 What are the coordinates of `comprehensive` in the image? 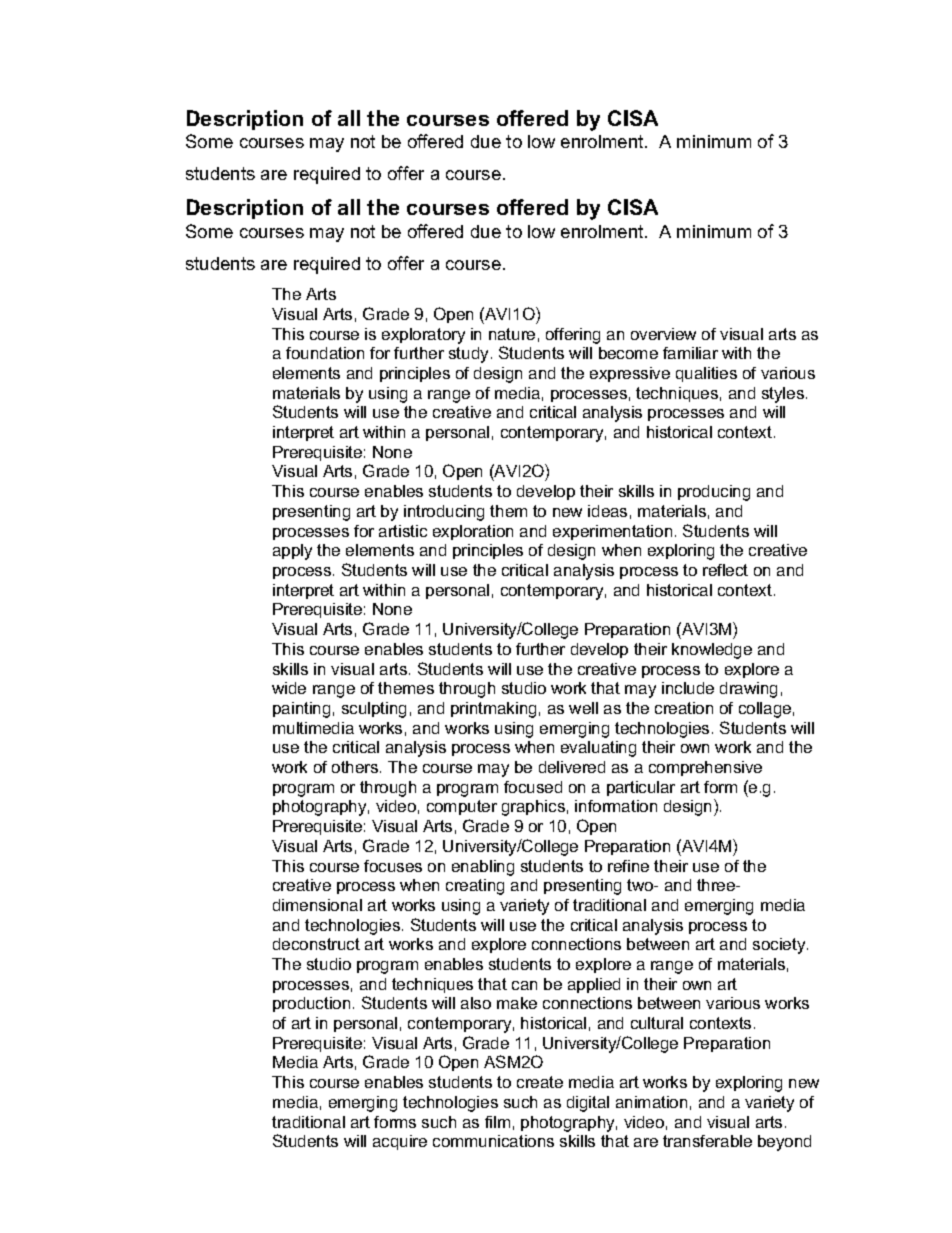 It's located at (705, 768).
